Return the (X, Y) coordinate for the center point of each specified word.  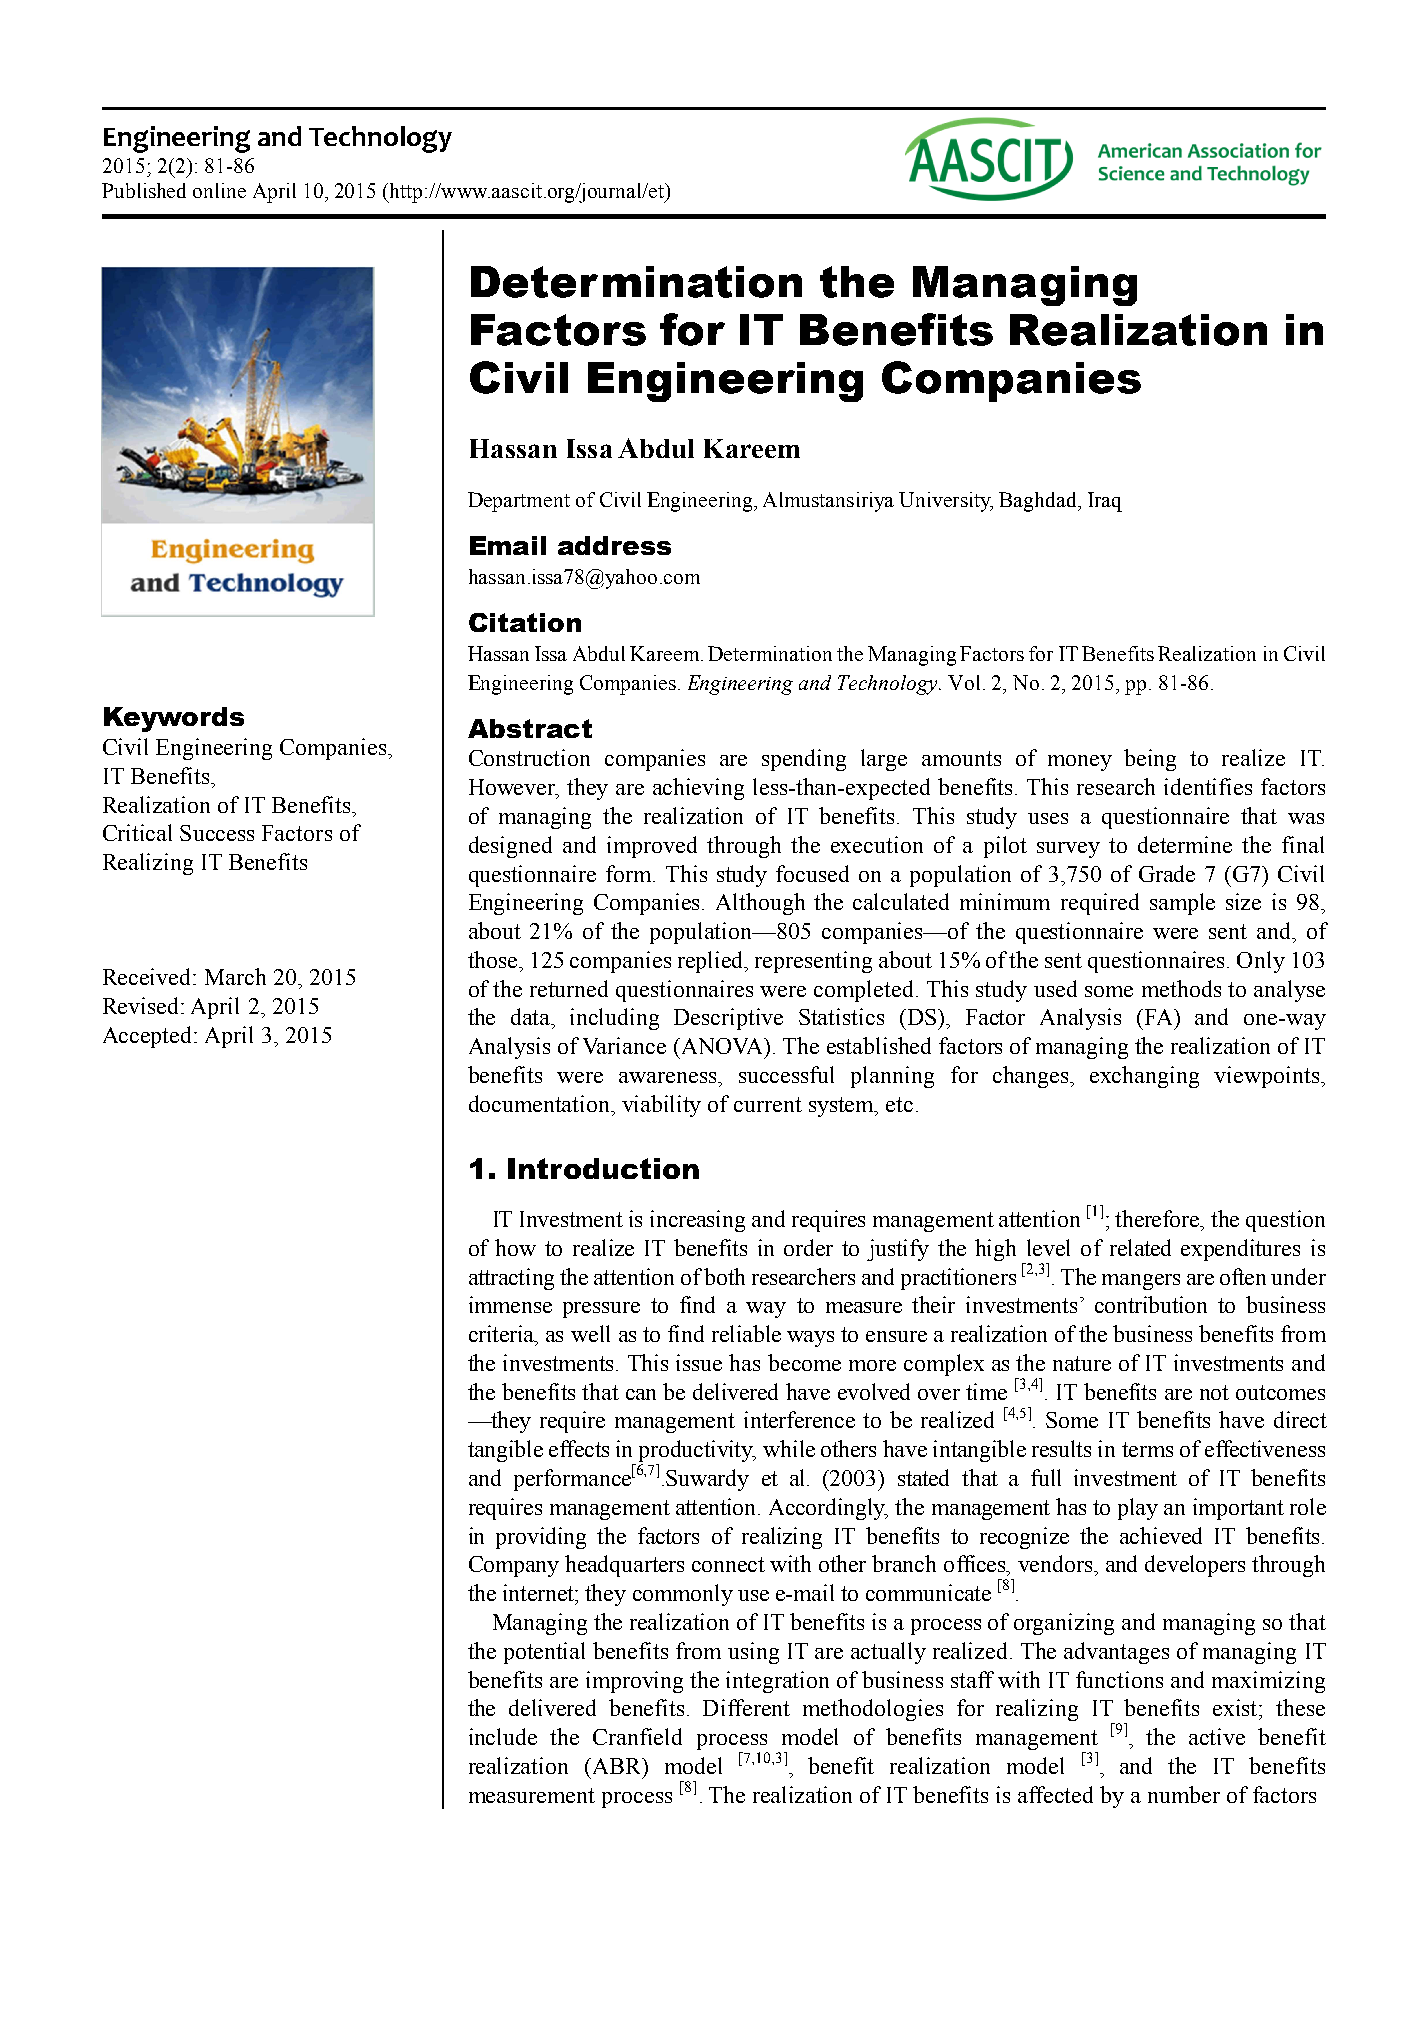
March (235, 976)
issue (699, 1362)
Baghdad (1039, 502)
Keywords (174, 719)
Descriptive (728, 1019)
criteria (502, 1333)
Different (746, 1707)
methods (1181, 988)
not (1214, 1392)
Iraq (1105, 502)
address (614, 545)
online (219, 190)
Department (519, 502)
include (503, 1736)
